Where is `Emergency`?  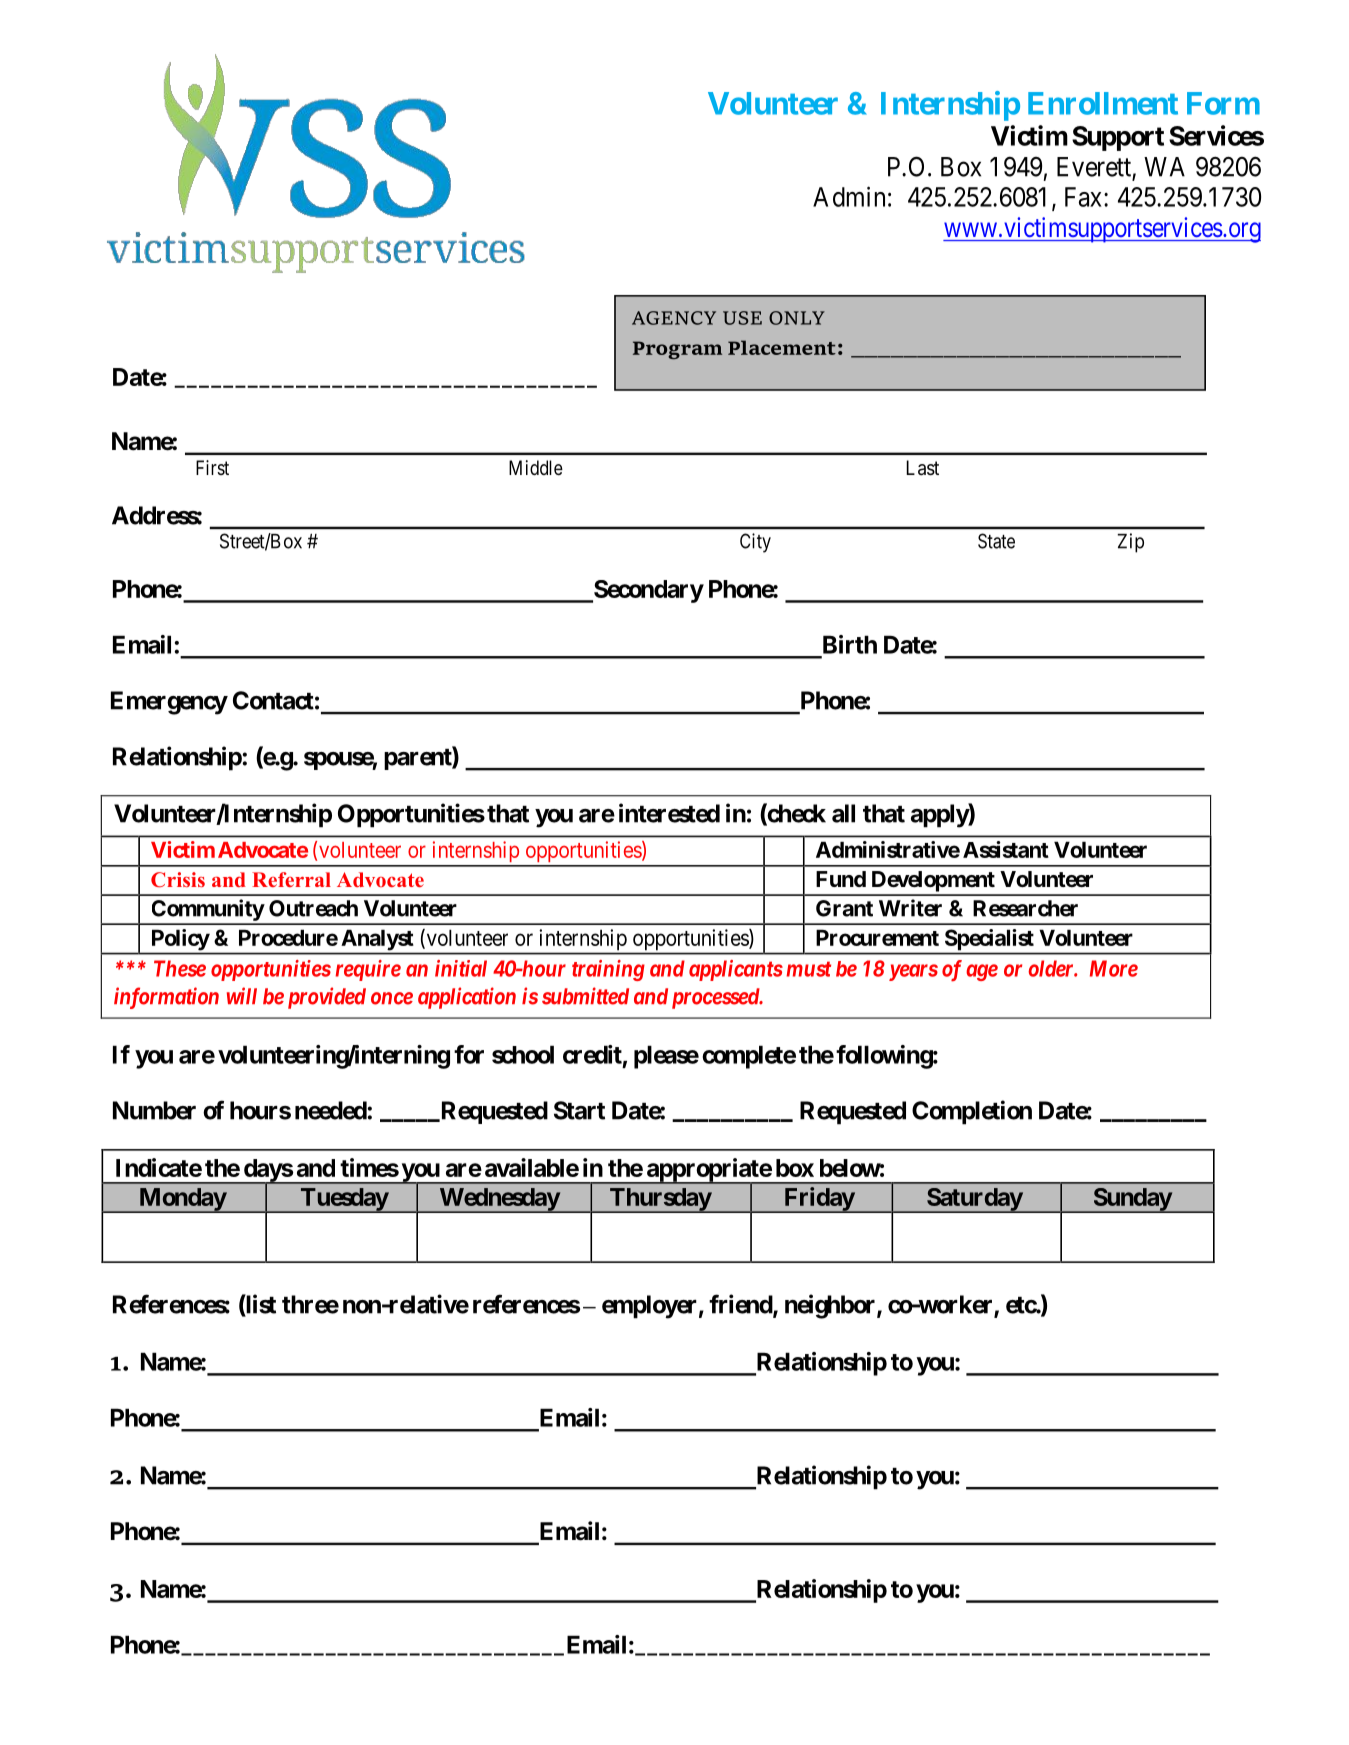 Emergency is located at coordinates (169, 703).
